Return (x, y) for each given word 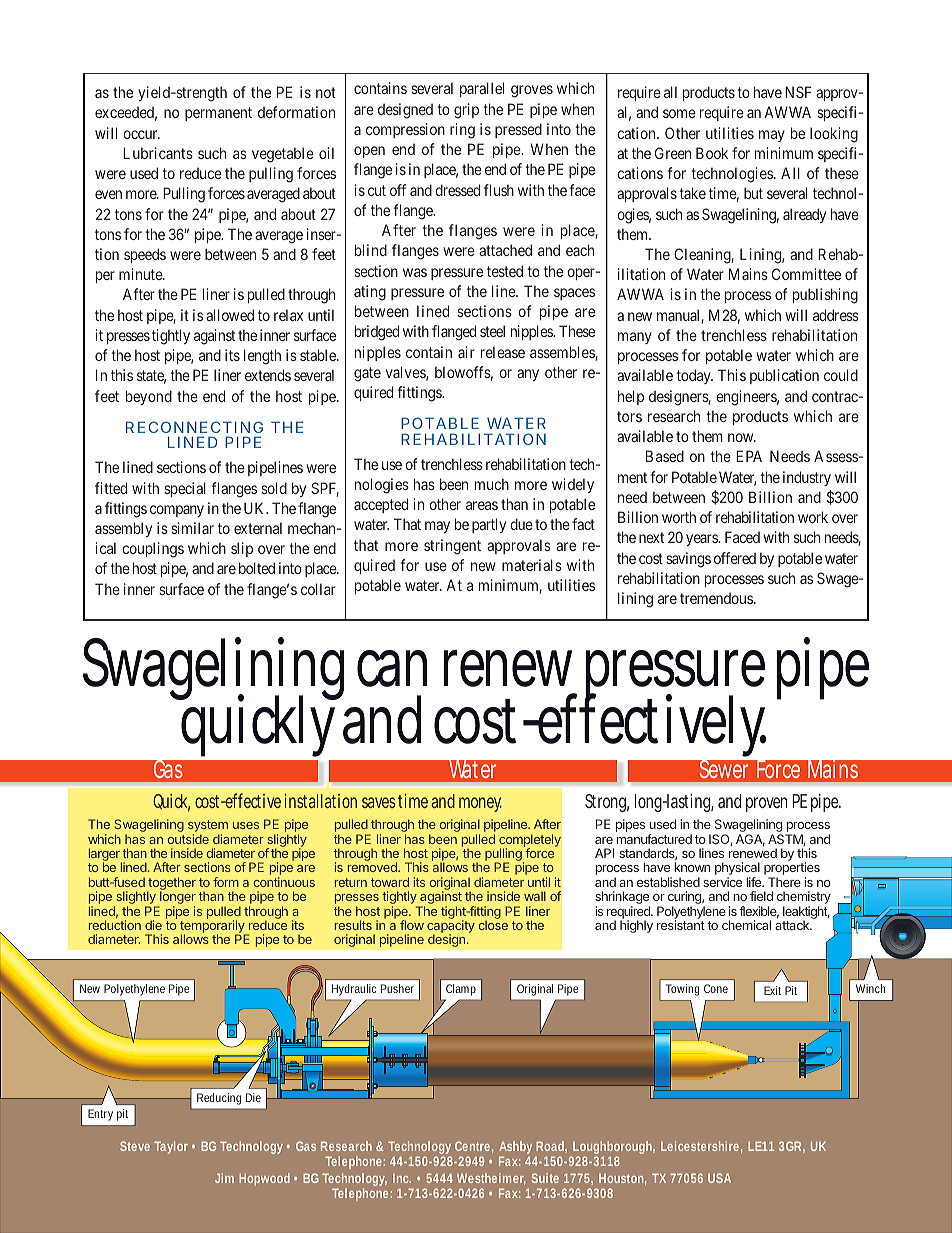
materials (532, 565)
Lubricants (158, 153)
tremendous (717, 598)
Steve (135, 1146)
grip (466, 111)
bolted (257, 568)
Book (712, 153)
